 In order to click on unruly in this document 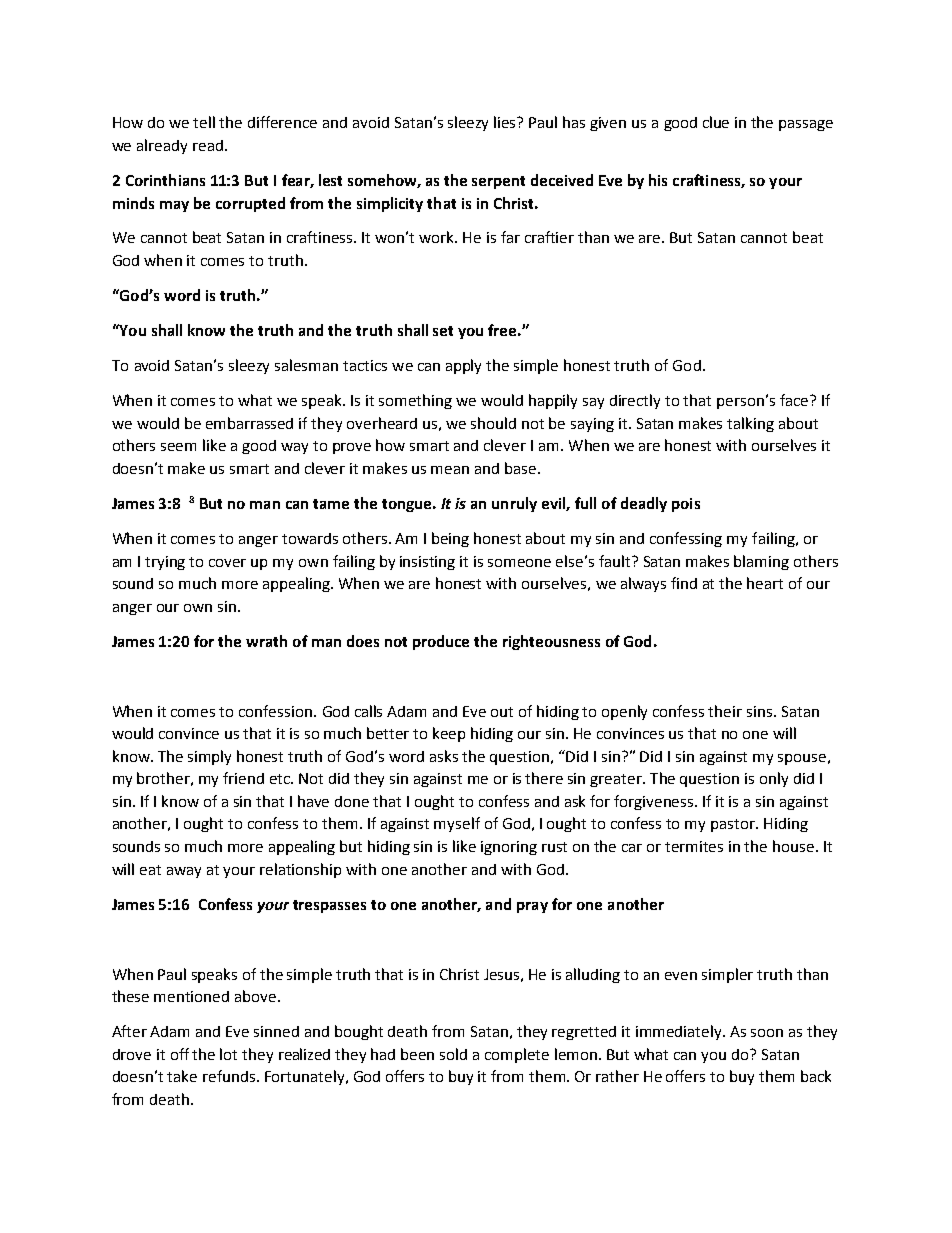, I will do `click(514, 504)`.
